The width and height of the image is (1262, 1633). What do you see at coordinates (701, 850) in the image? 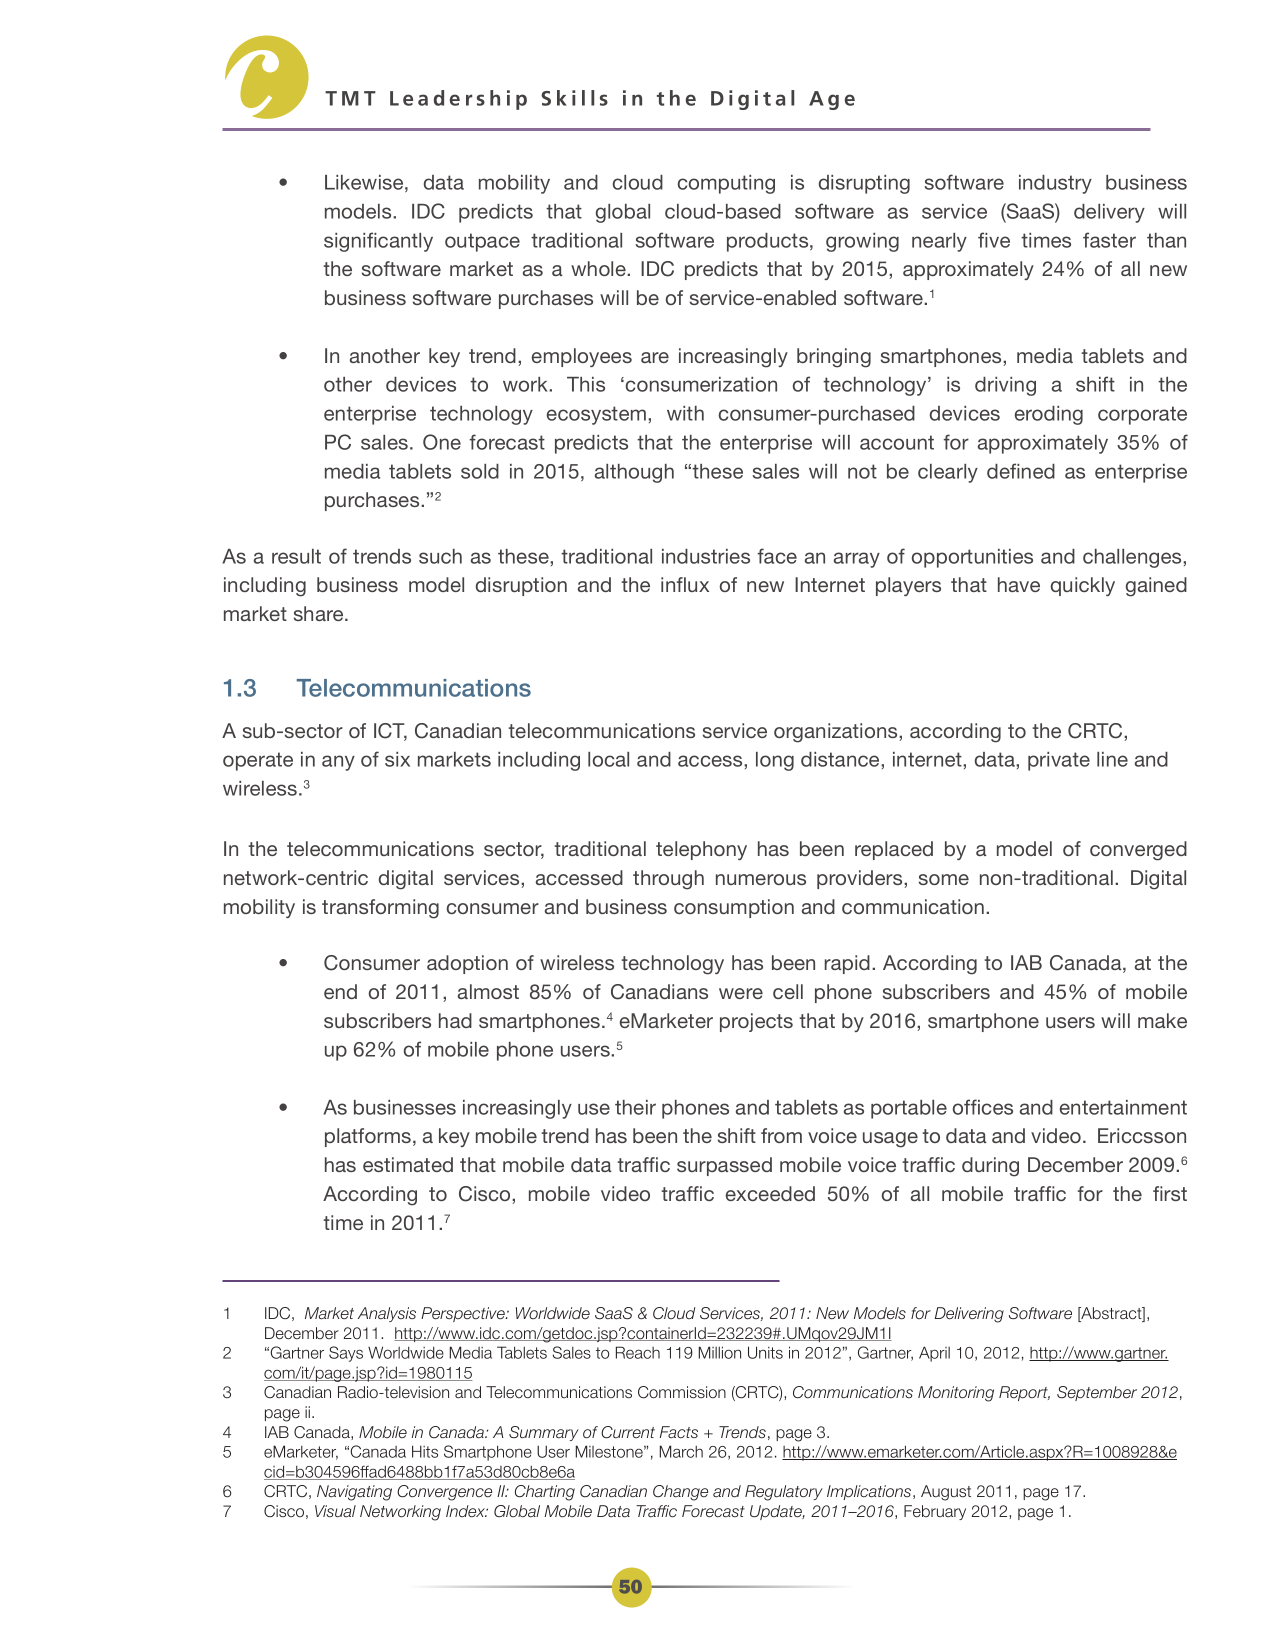
I see `telephony` at bounding box center [701, 850].
